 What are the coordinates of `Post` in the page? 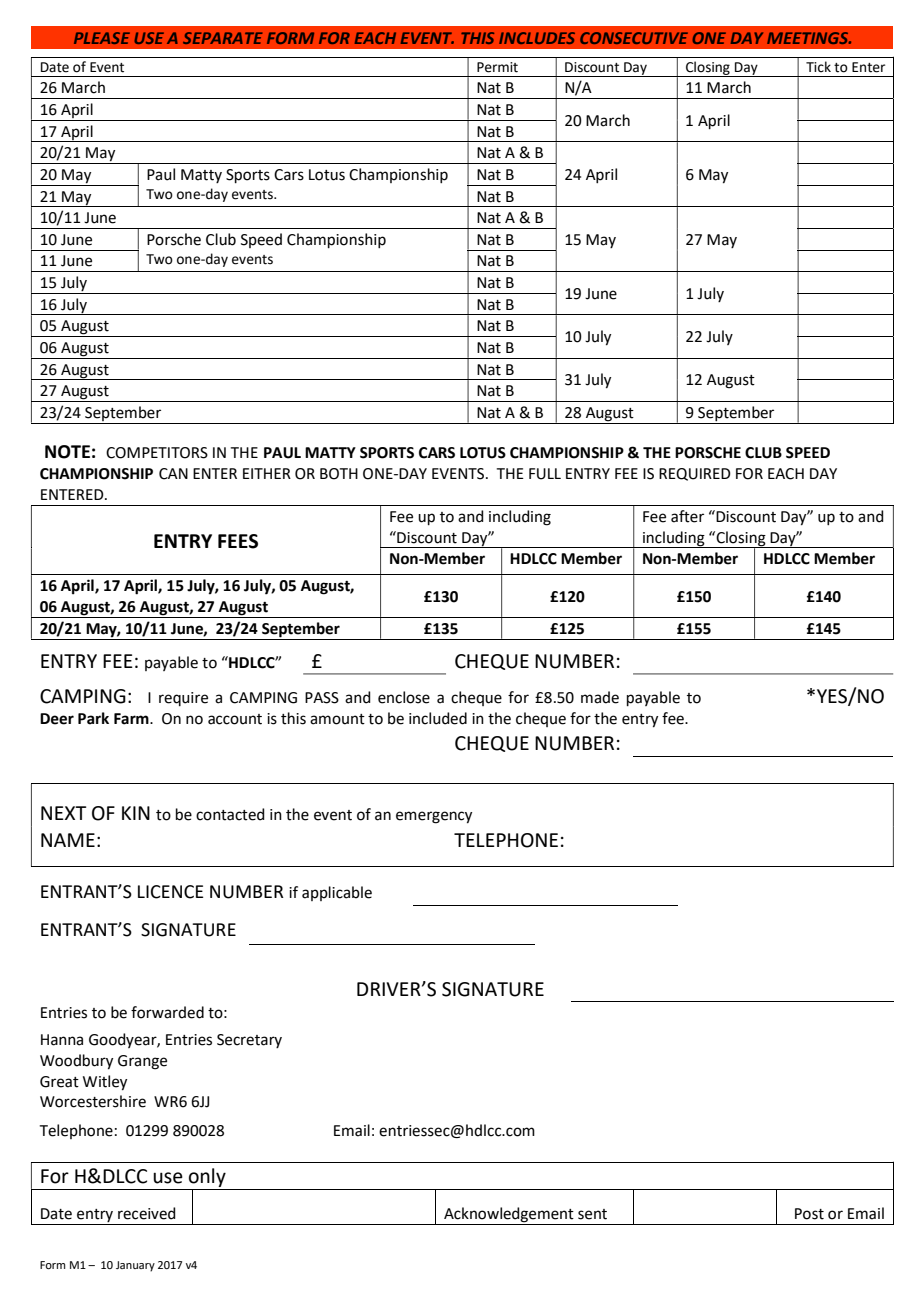 It's located at (809, 1214).
